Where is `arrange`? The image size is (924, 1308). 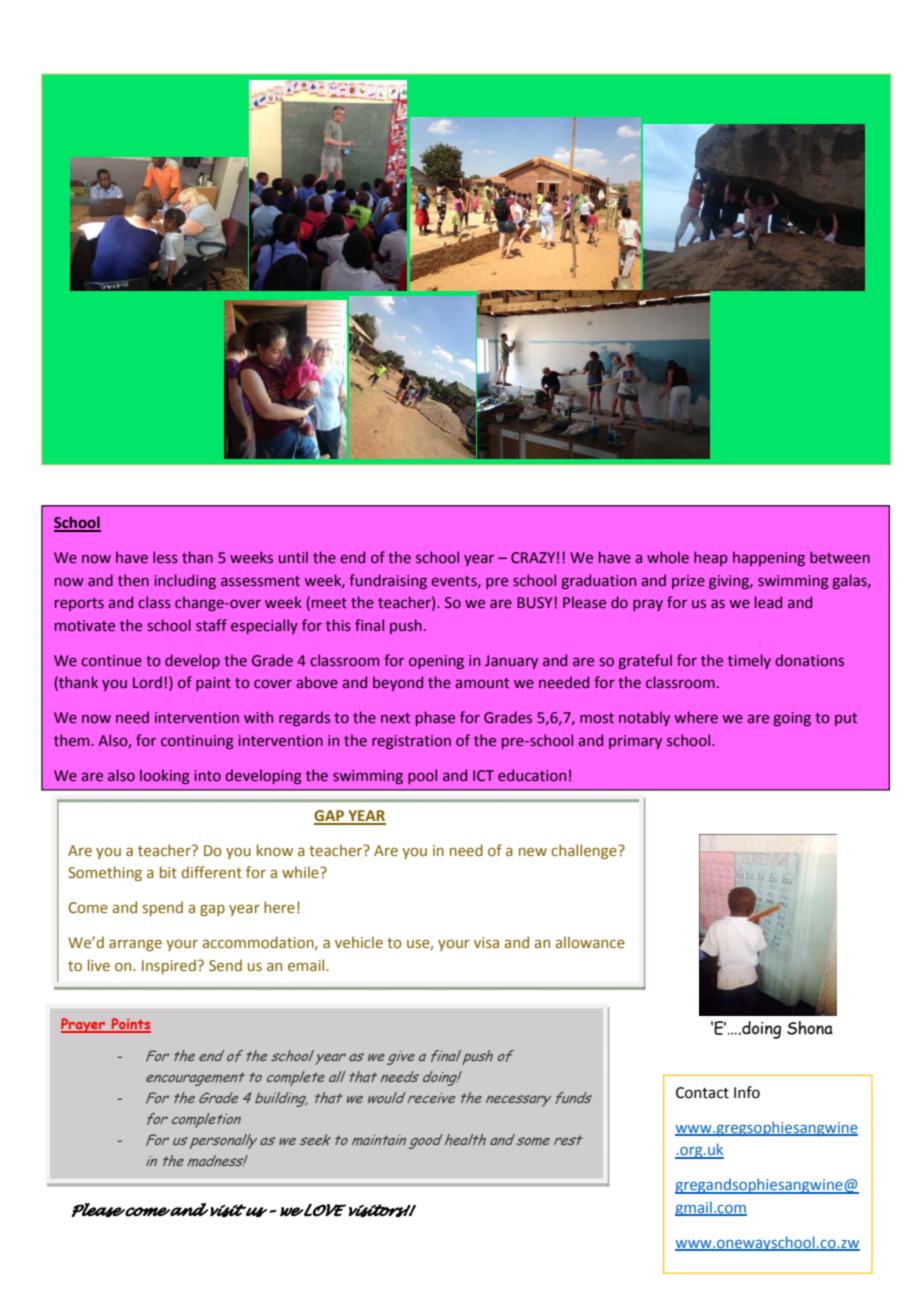
arrange is located at coordinates (135, 945).
